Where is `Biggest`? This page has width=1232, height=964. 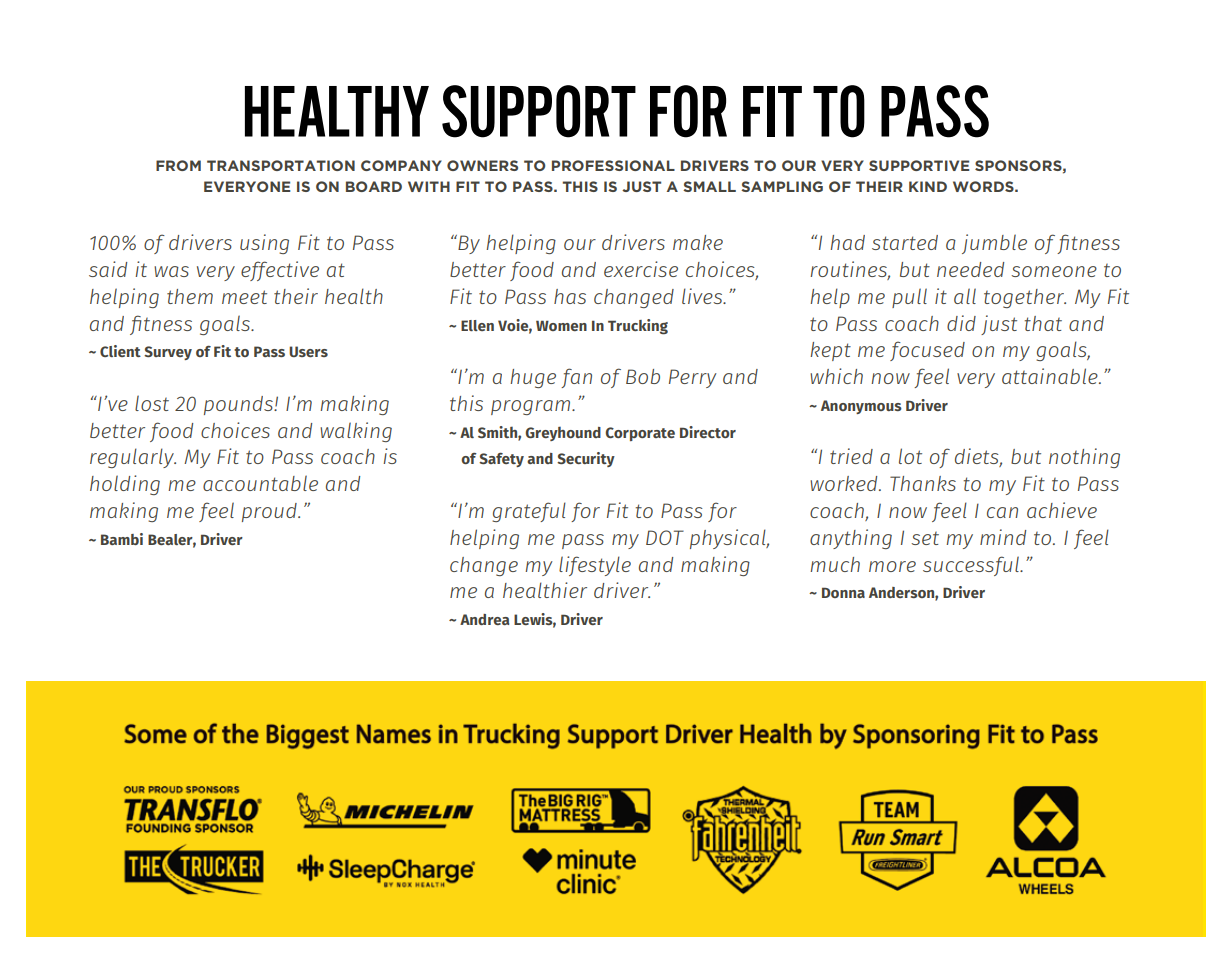
Biggest is located at coordinates (308, 736).
